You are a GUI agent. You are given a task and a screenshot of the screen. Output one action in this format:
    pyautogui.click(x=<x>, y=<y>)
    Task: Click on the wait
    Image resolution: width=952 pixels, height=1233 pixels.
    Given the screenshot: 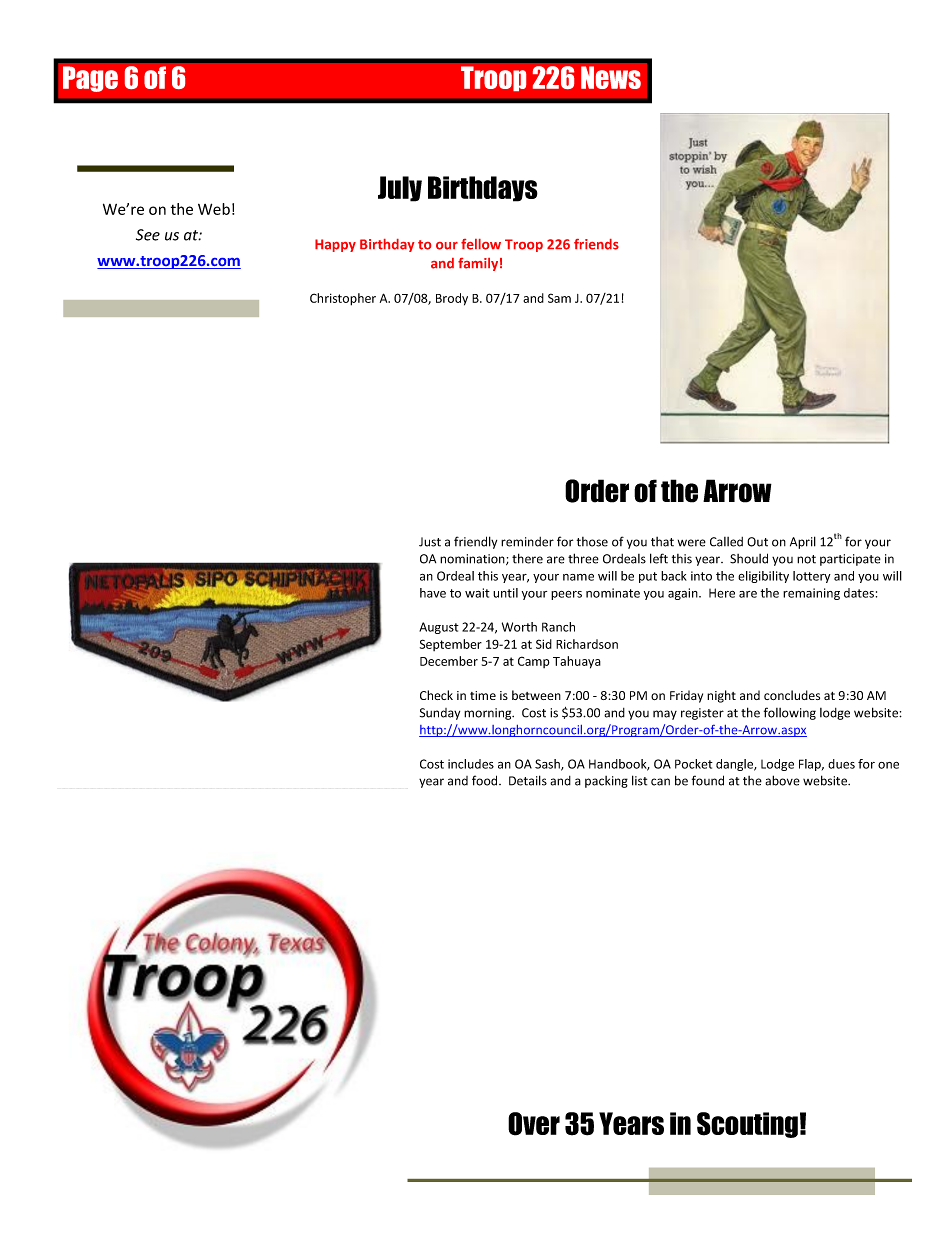 What is the action you would take?
    pyautogui.click(x=477, y=593)
